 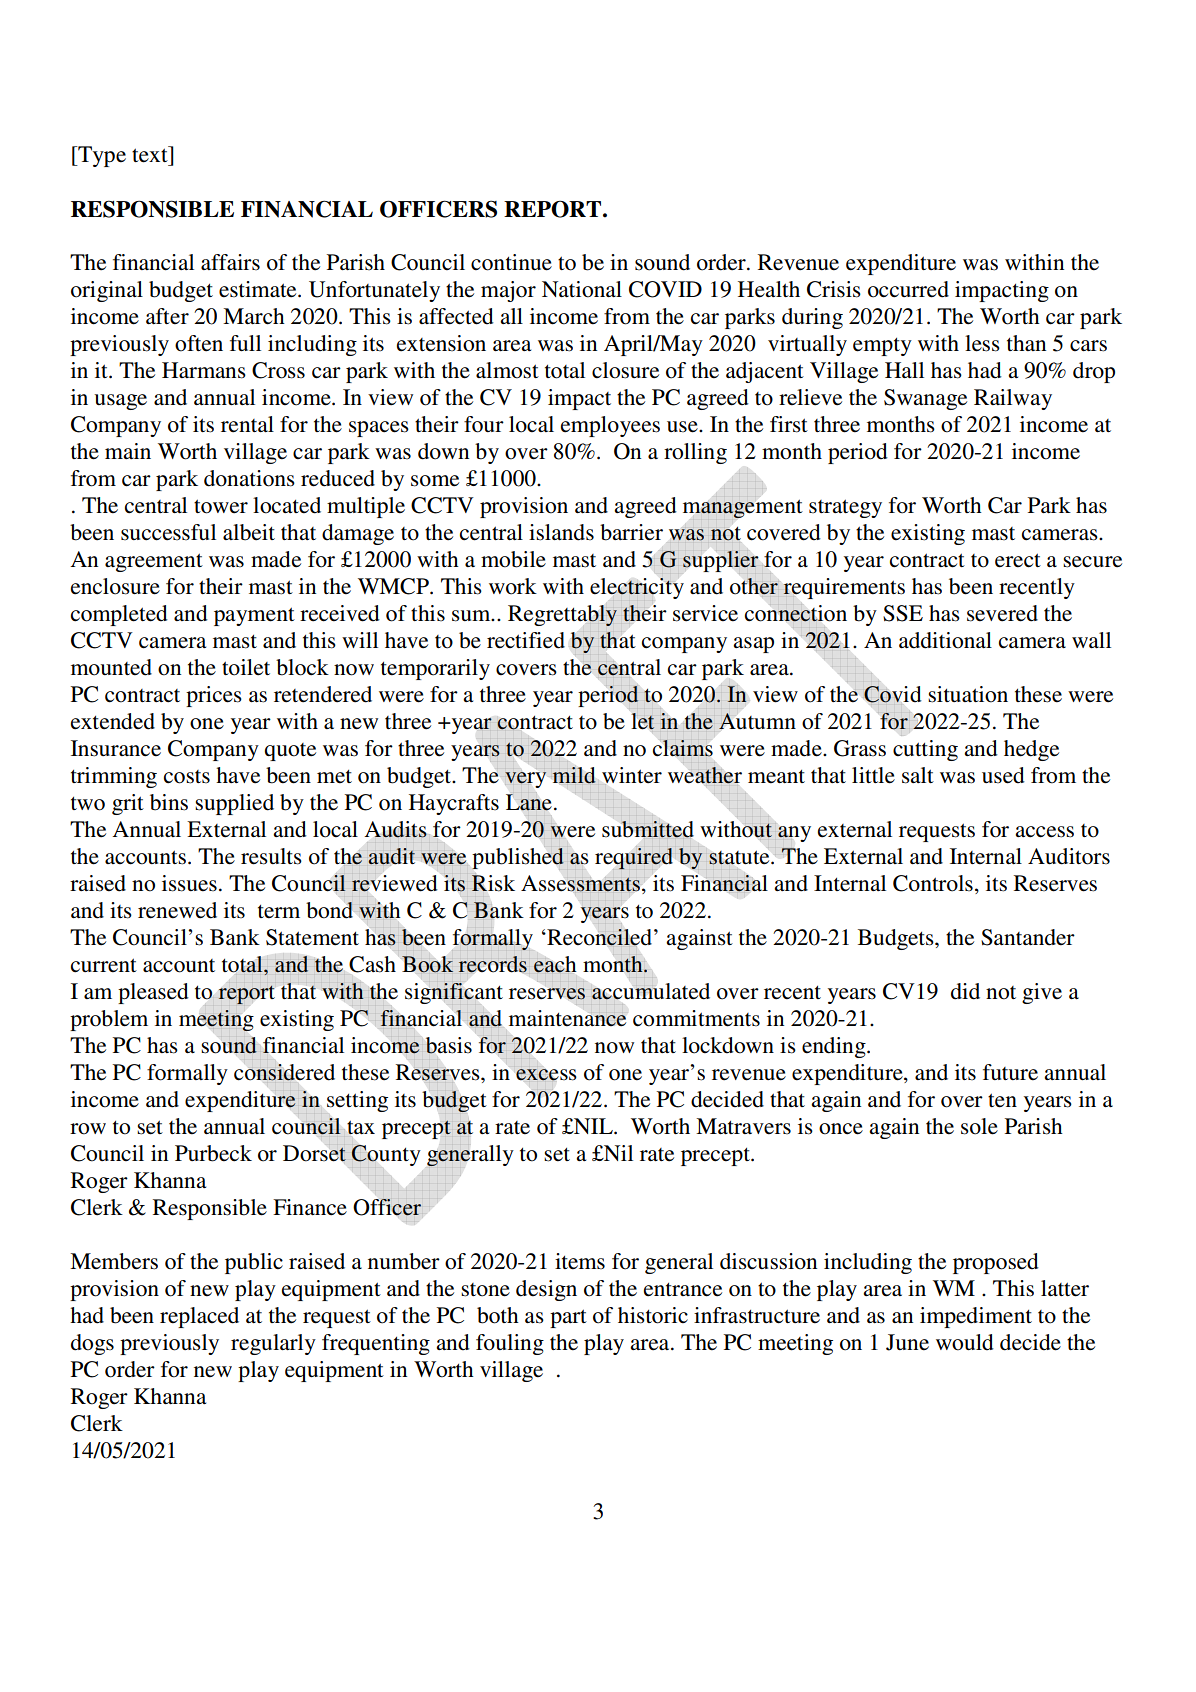 I want to click on costs, so click(x=187, y=777).
